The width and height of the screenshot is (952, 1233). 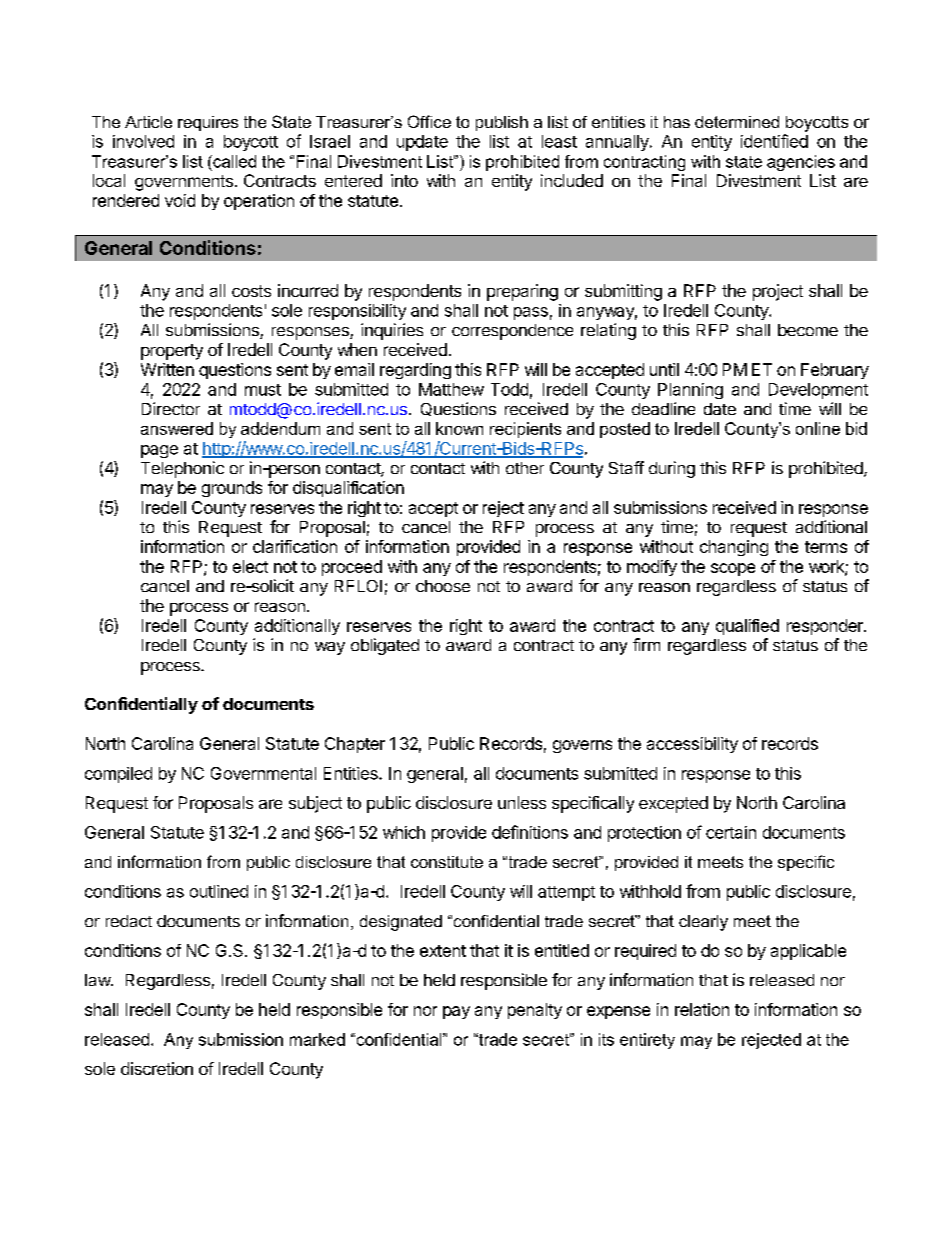 I want to click on elect, so click(x=250, y=566).
